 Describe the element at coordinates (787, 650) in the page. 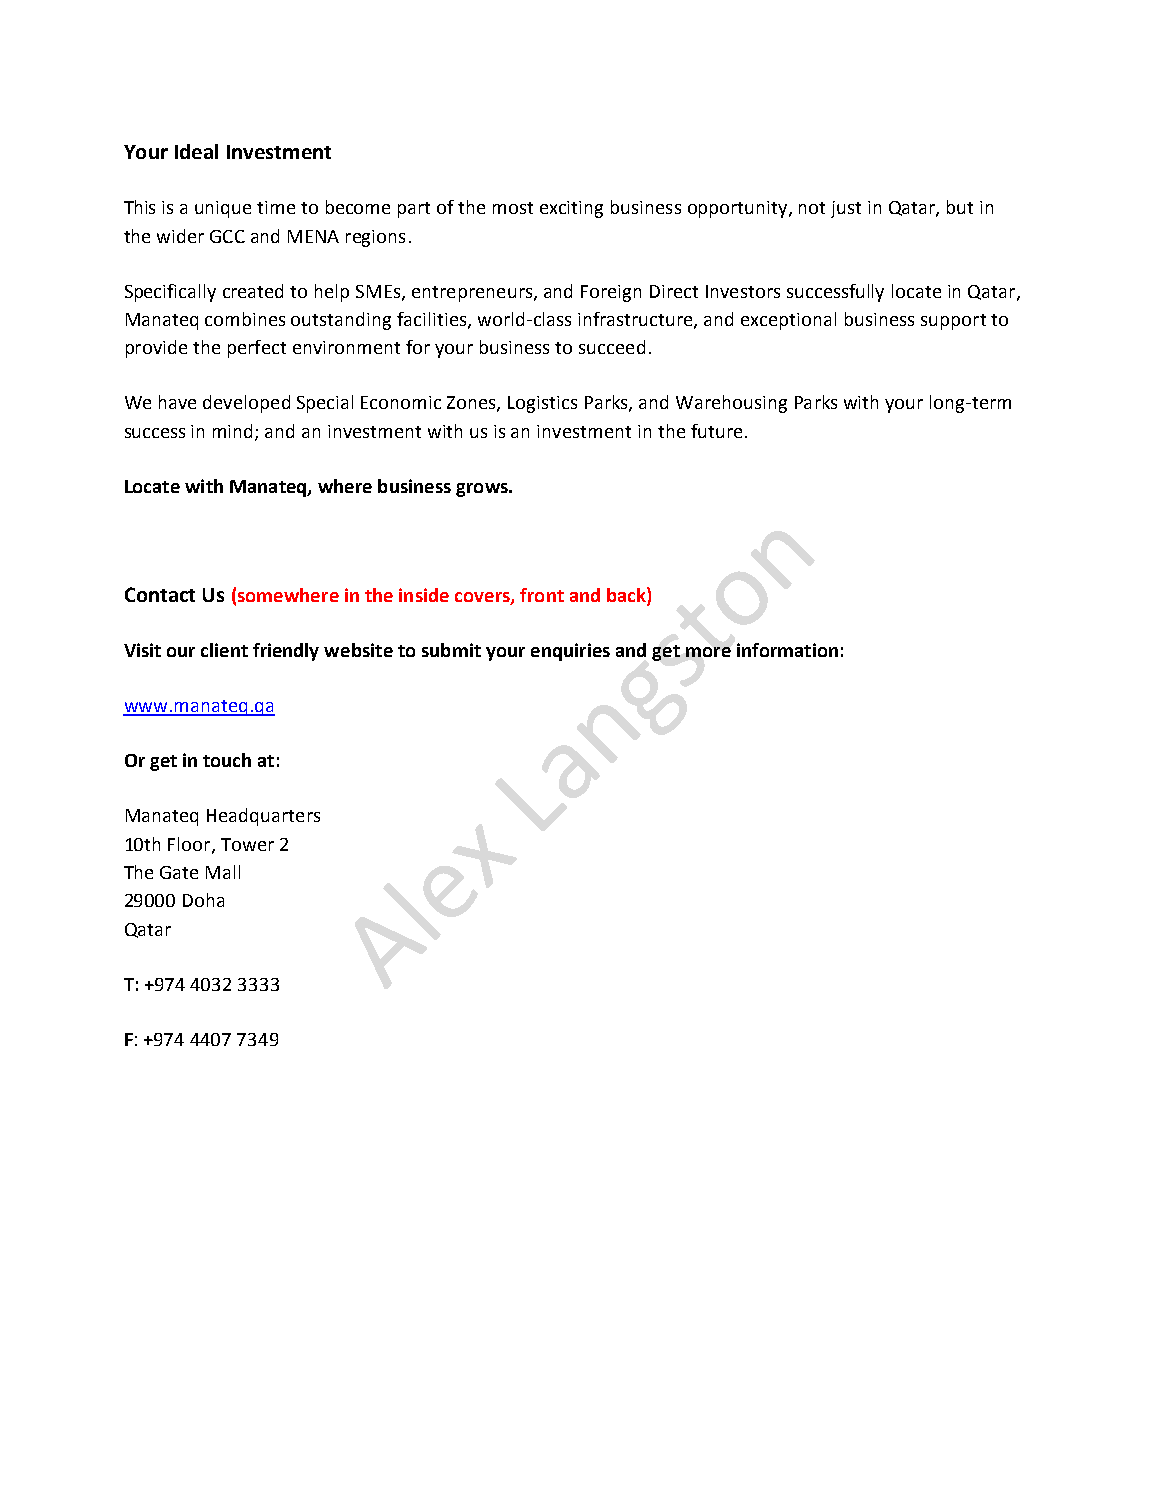

I see `information` at that location.
